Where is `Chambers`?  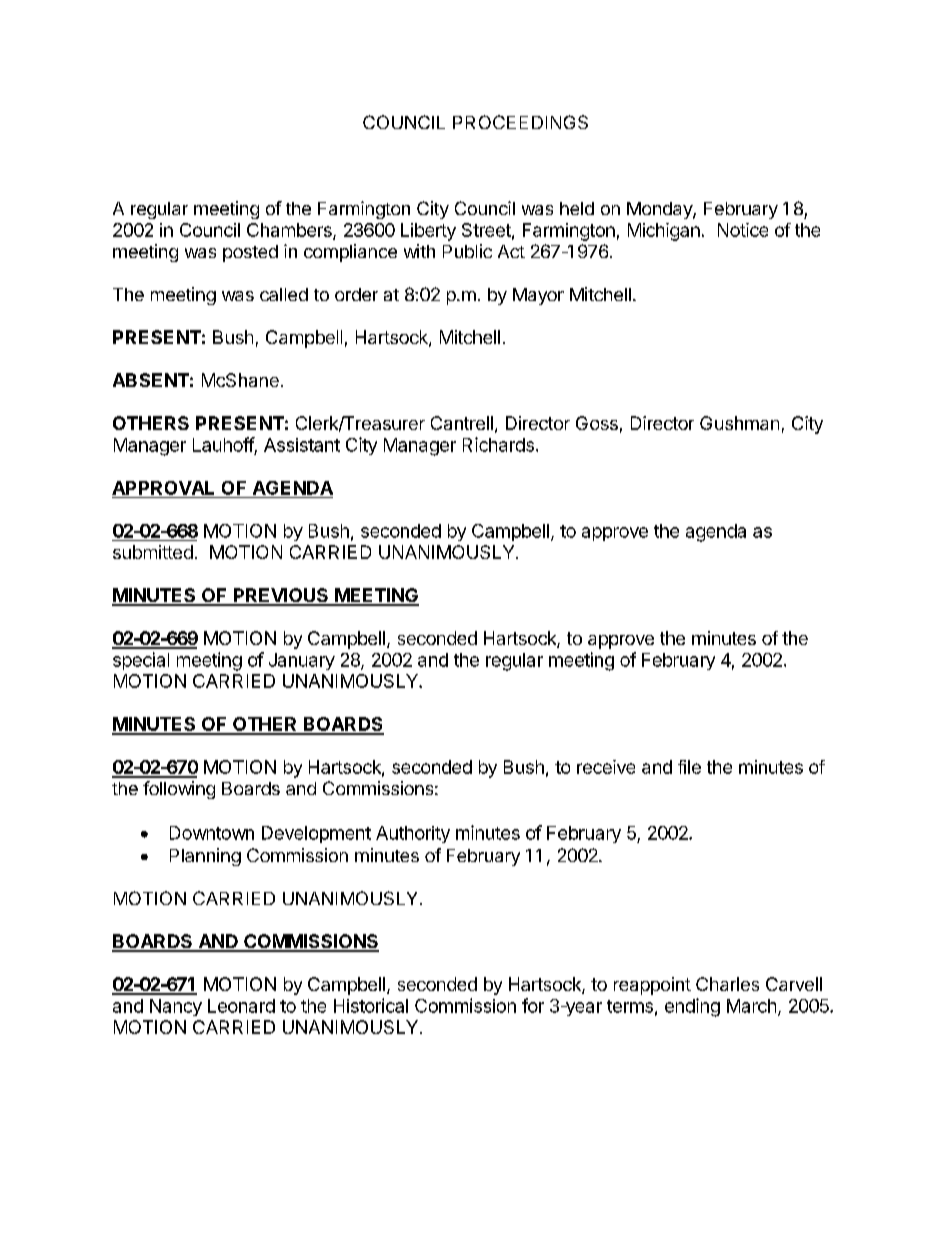 Chambers is located at coordinates (290, 231).
